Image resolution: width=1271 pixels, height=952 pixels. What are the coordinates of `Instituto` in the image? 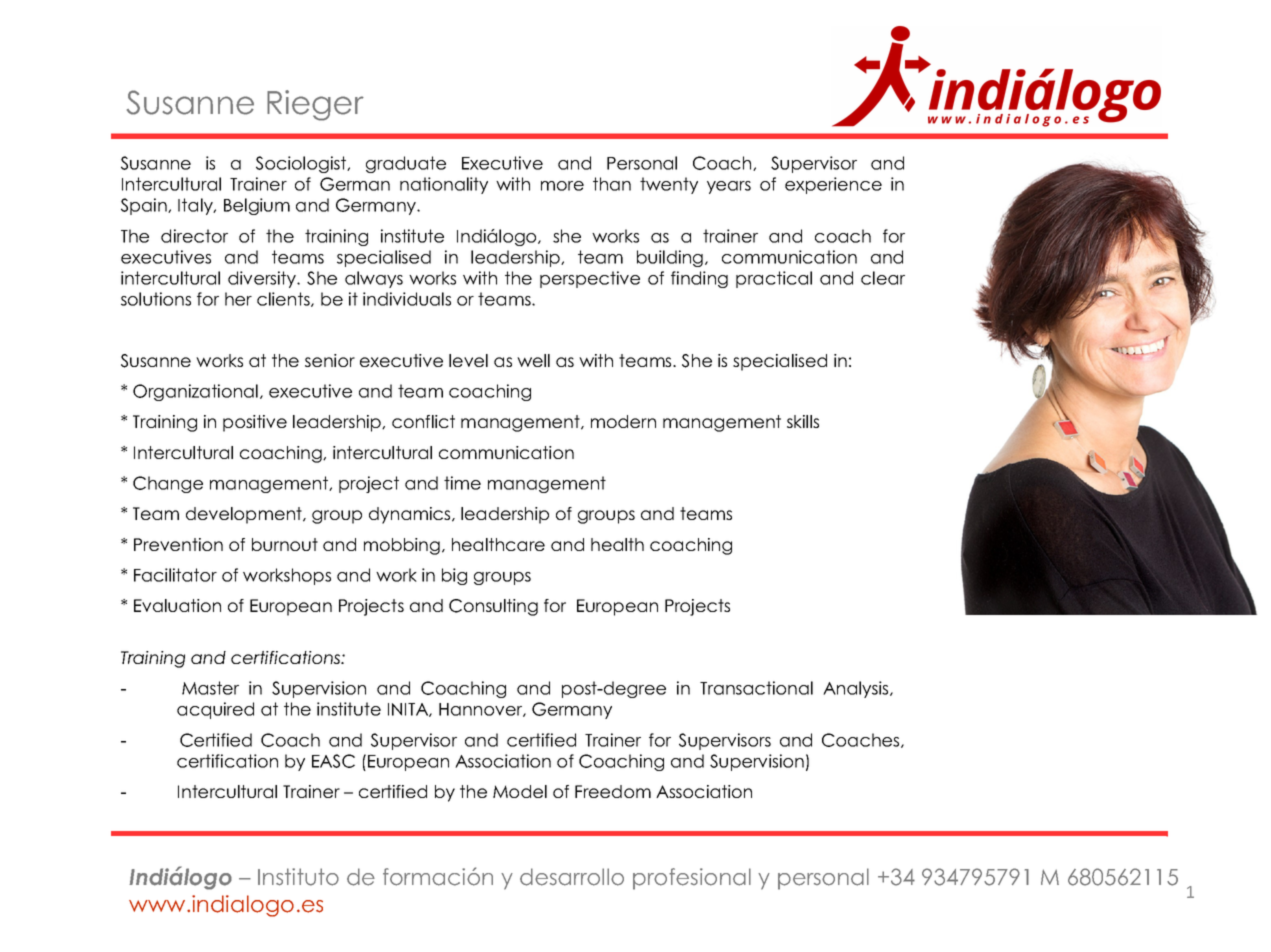 It's located at (298, 877).
